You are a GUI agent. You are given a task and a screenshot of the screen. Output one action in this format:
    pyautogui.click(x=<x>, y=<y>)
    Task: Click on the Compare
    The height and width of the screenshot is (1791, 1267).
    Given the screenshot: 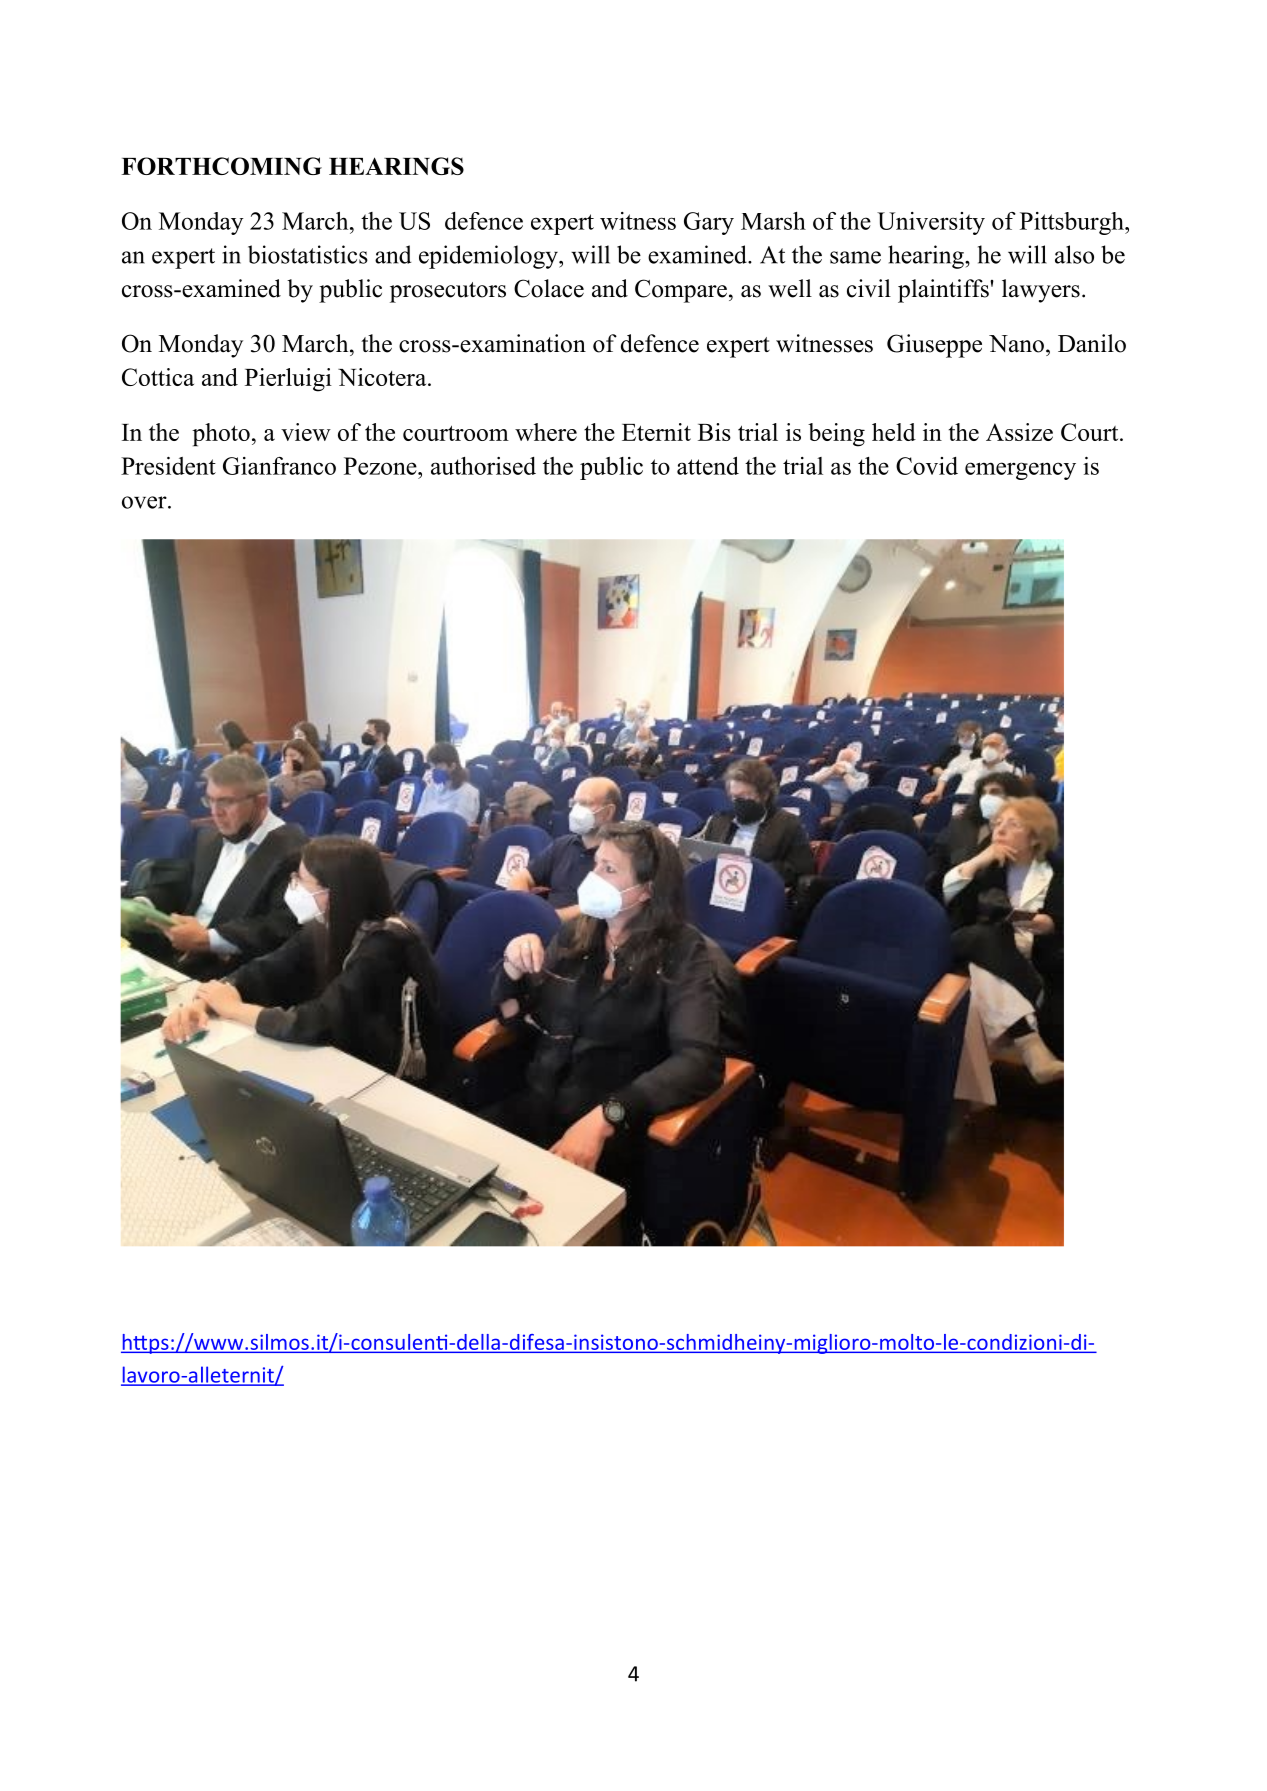 What is the action you would take?
    pyautogui.click(x=681, y=291)
